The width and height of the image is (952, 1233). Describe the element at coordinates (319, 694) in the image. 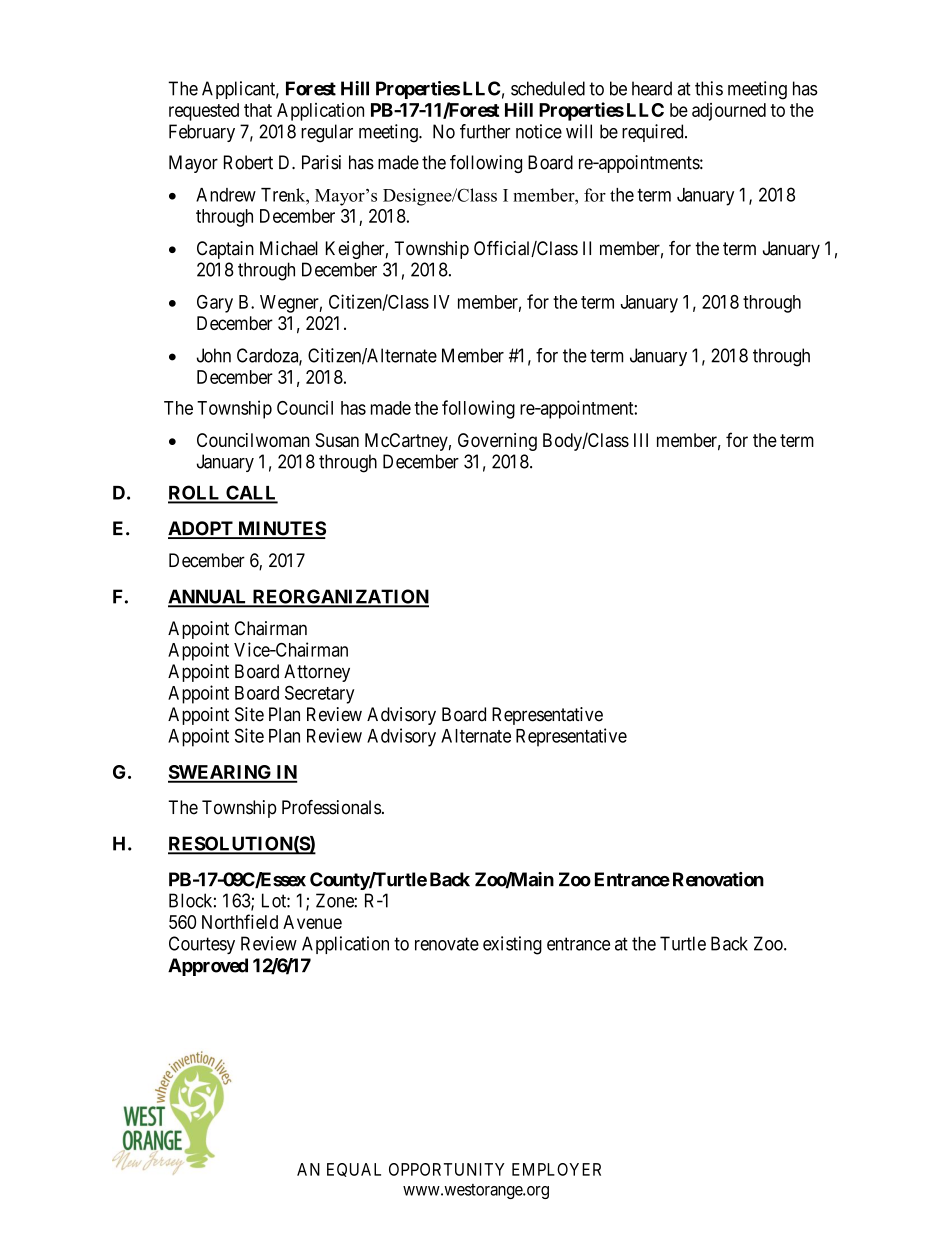

I see `Secretary` at that location.
